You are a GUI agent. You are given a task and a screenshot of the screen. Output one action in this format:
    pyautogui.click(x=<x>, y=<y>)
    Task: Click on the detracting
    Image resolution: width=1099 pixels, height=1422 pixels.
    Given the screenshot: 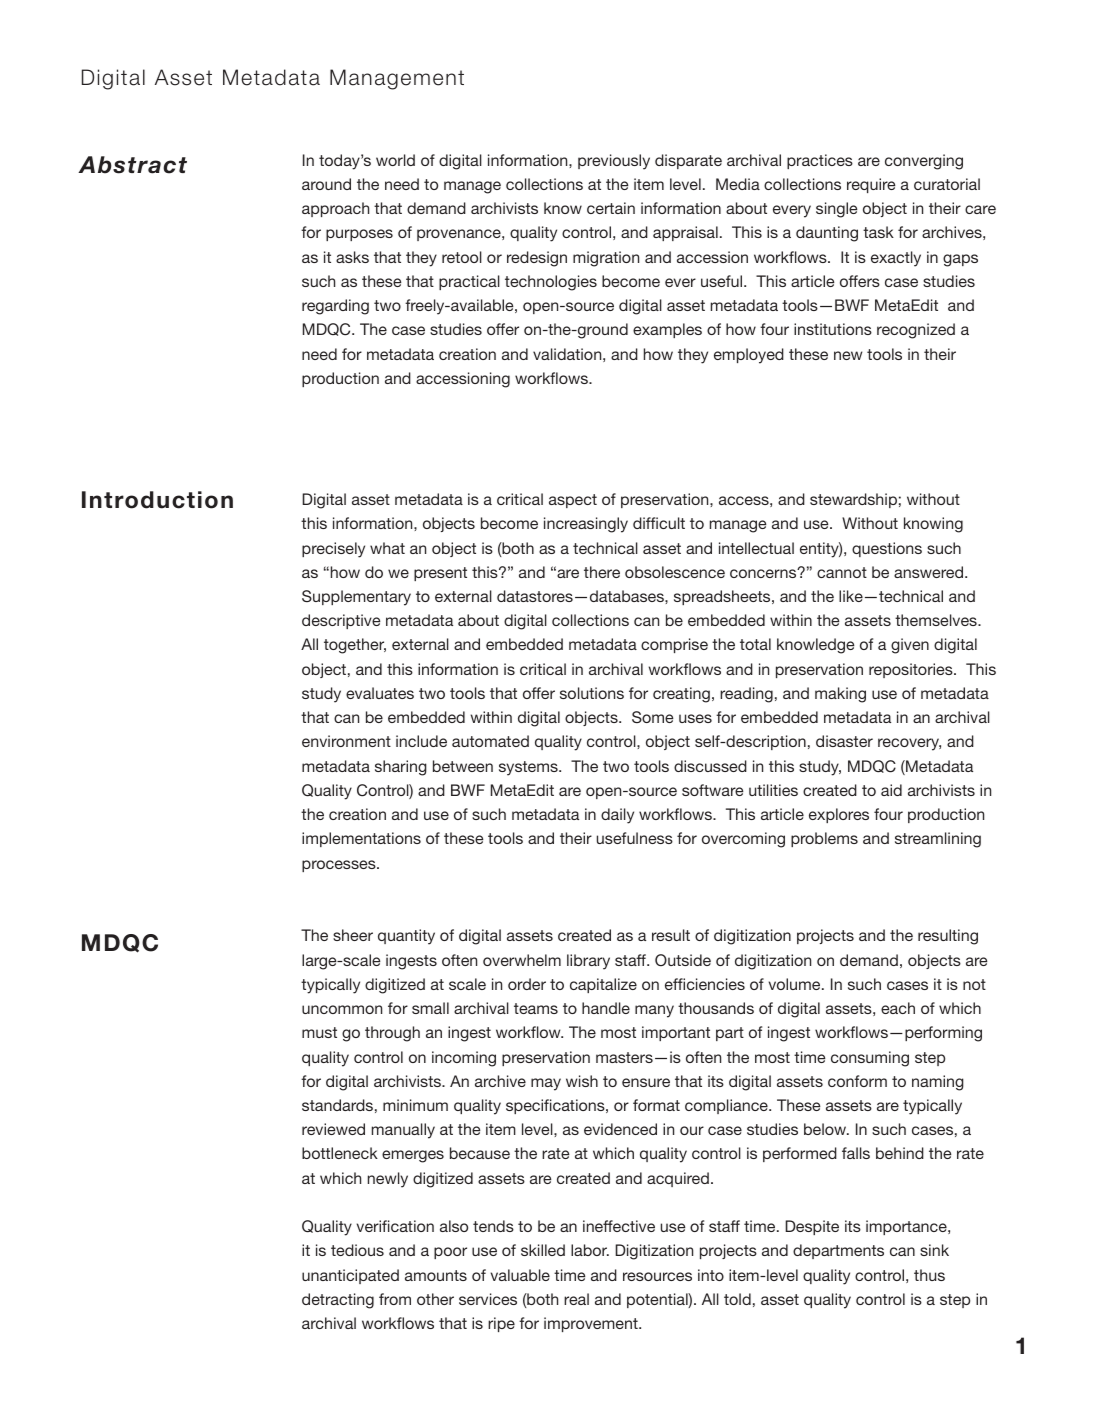 What is the action you would take?
    pyautogui.click(x=338, y=1301)
